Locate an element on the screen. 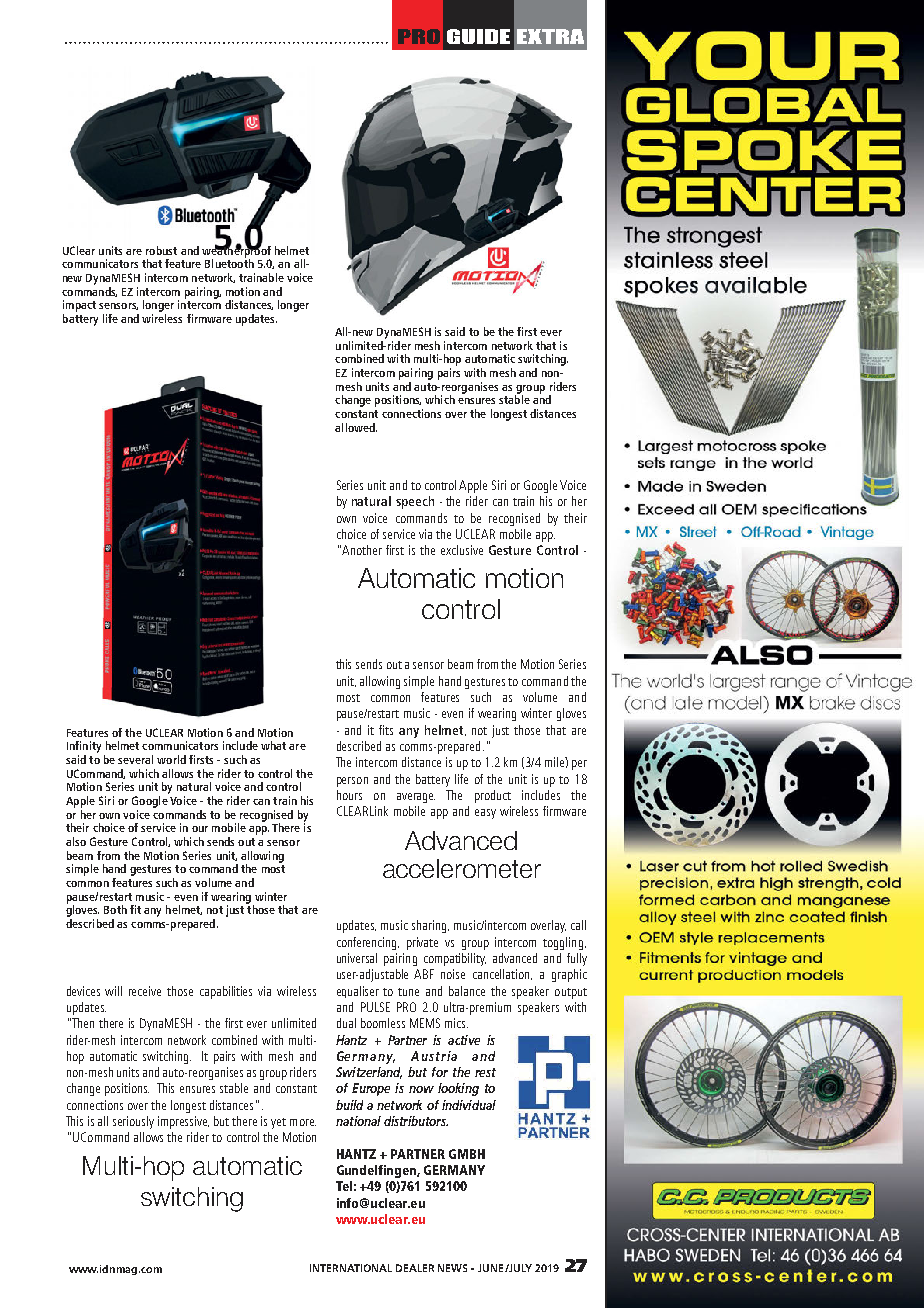  robust is located at coordinates (161, 250).
